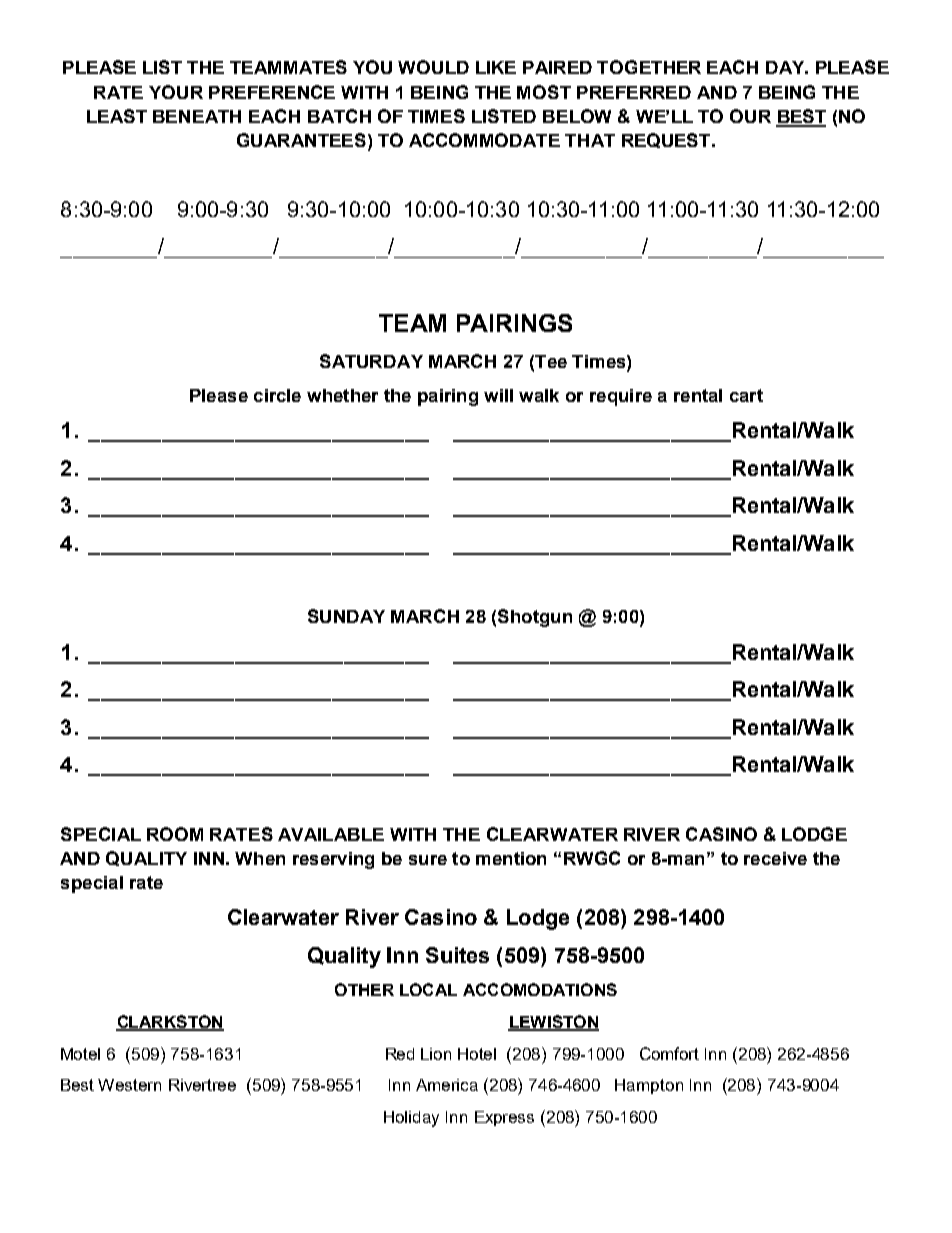  What do you see at coordinates (277, 395) in the screenshot?
I see `circle` at bounding box center [277, 395].
